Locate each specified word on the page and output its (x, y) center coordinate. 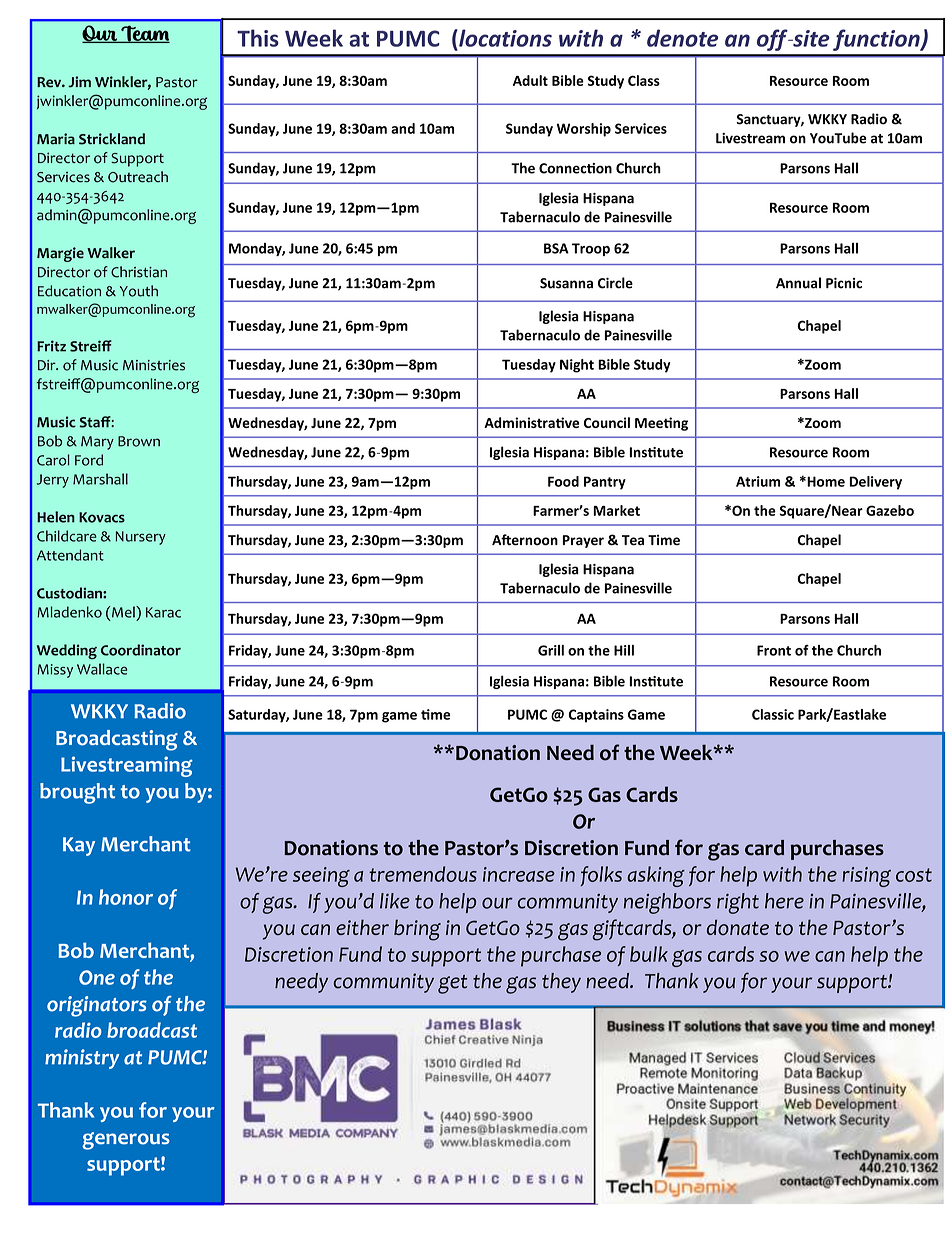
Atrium (758, 481)
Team (144, 34)
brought (77, 793)
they (561, 983)
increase (519, 874)
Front (774, 650)
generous (126, 1141)
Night (577, 366)
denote (682, 38)
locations (504, 38)
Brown (139, 441)
